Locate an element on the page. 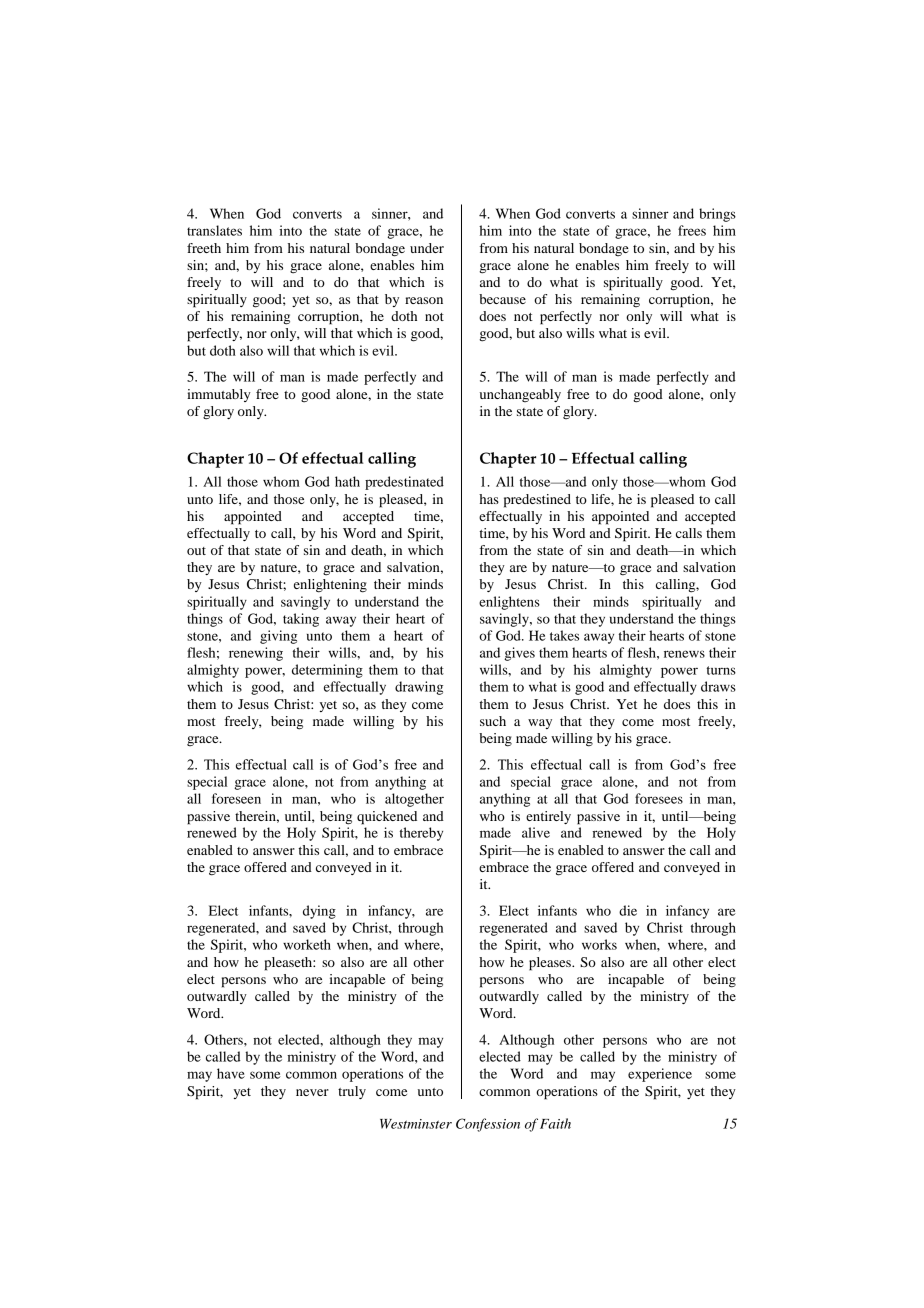 The image size is (924, 1308). translates is located at coordinates (214, 230).
